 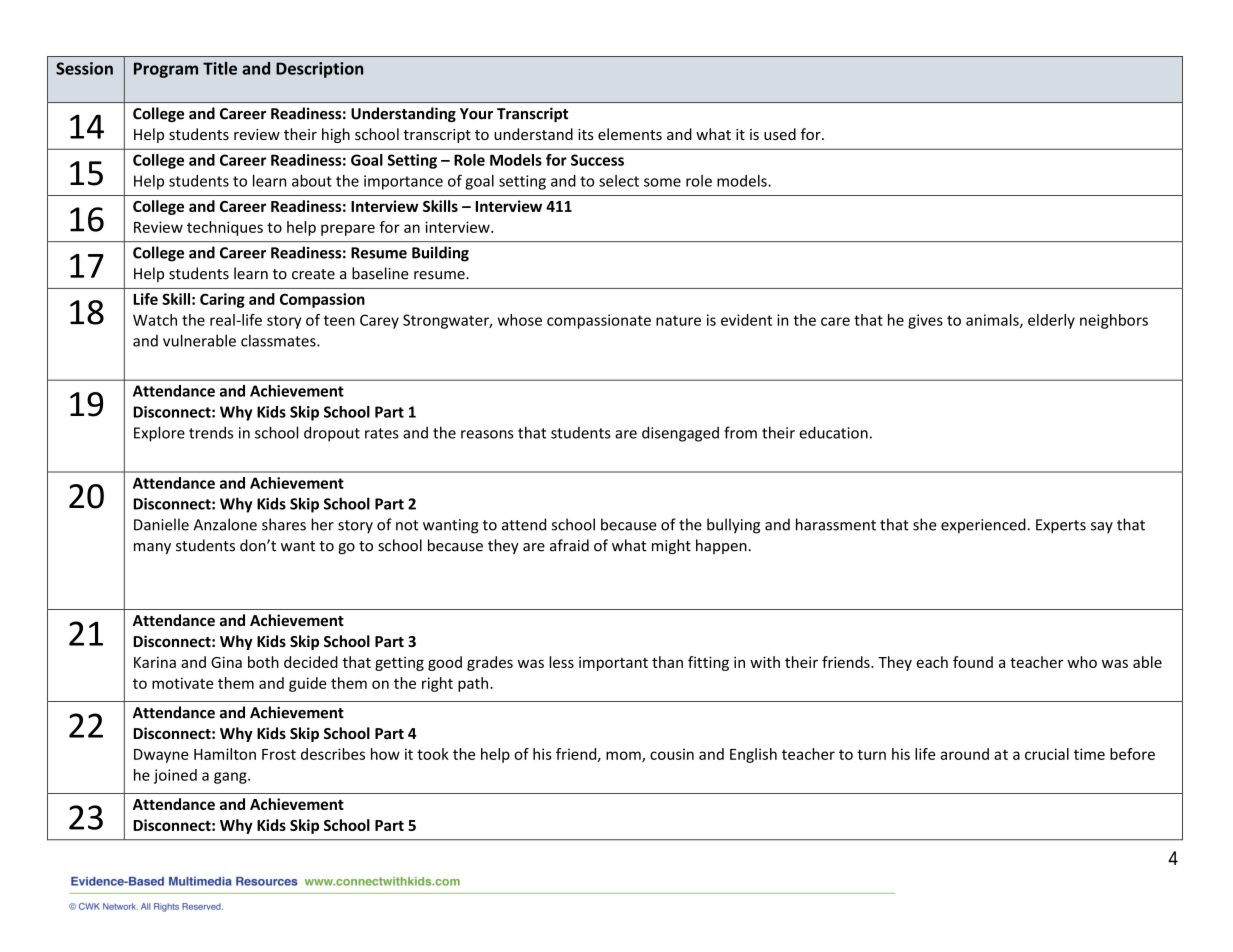 What do you see at coordinates (780, 134) in the image?
I see `used` at bounding box center [780, 134].
